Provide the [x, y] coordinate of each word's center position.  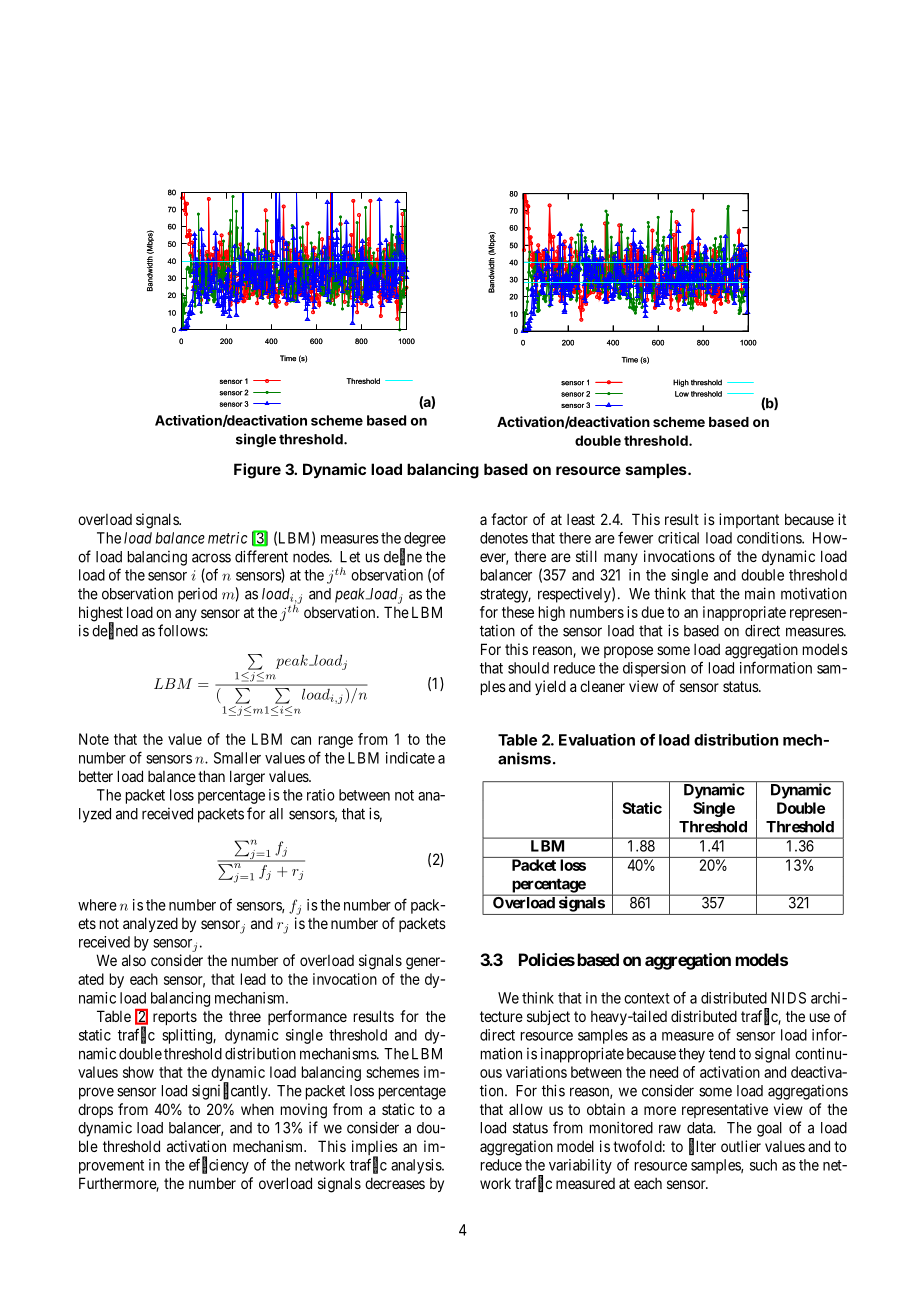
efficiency [219, 1166]
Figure [257, 471]
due [652, 612]
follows [182, 630]
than [211, 776]
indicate [410, 758]
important [749, 520]
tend [722, 1054]
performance [307, 1017]
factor [509, 519]
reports [175, 1018]
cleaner [602, 686]
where [97, 905]
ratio [321, 795]
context [647, 998]
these [518, 612]
